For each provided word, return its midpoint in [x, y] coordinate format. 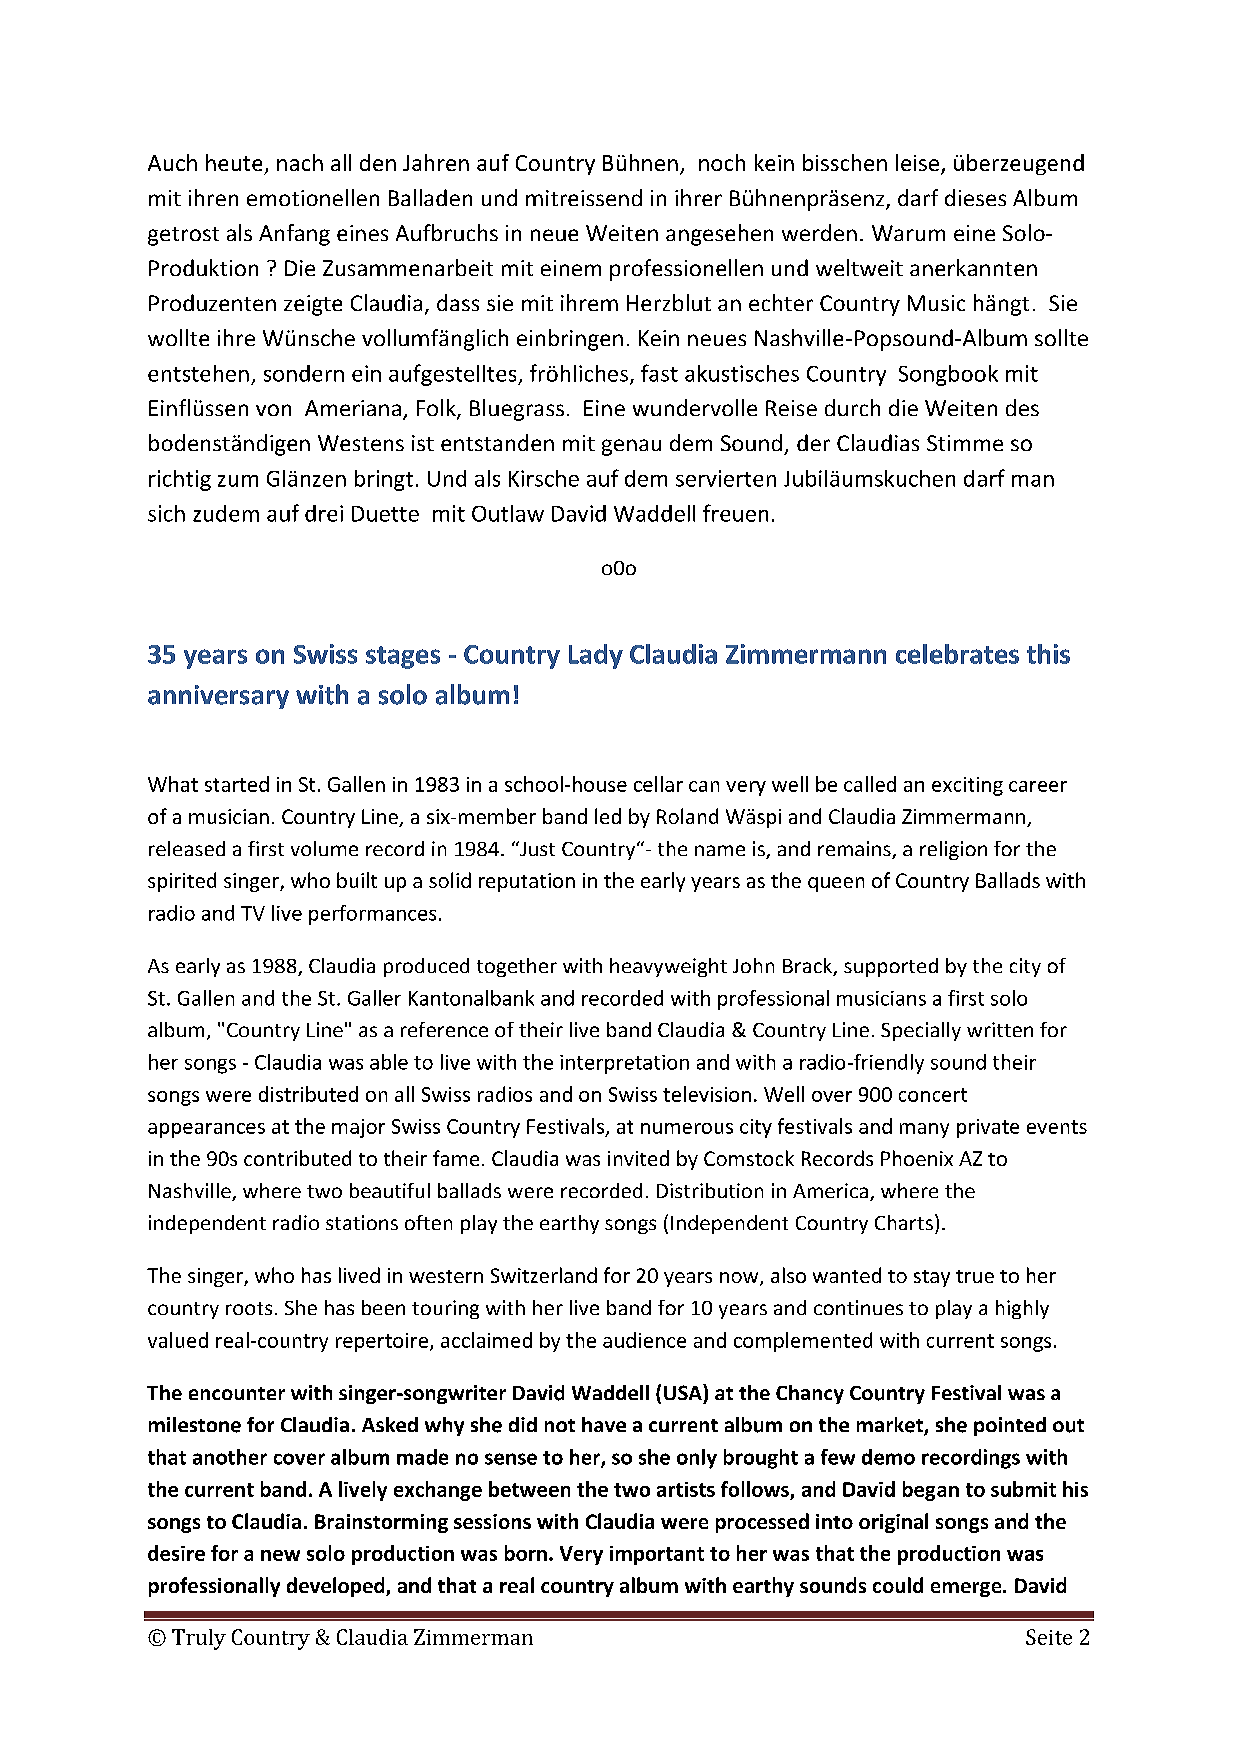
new [280, 1555]
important [657, 1555]
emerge [967, 1589]
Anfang [294, 235]
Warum [908, 233]
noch [722, 162]
